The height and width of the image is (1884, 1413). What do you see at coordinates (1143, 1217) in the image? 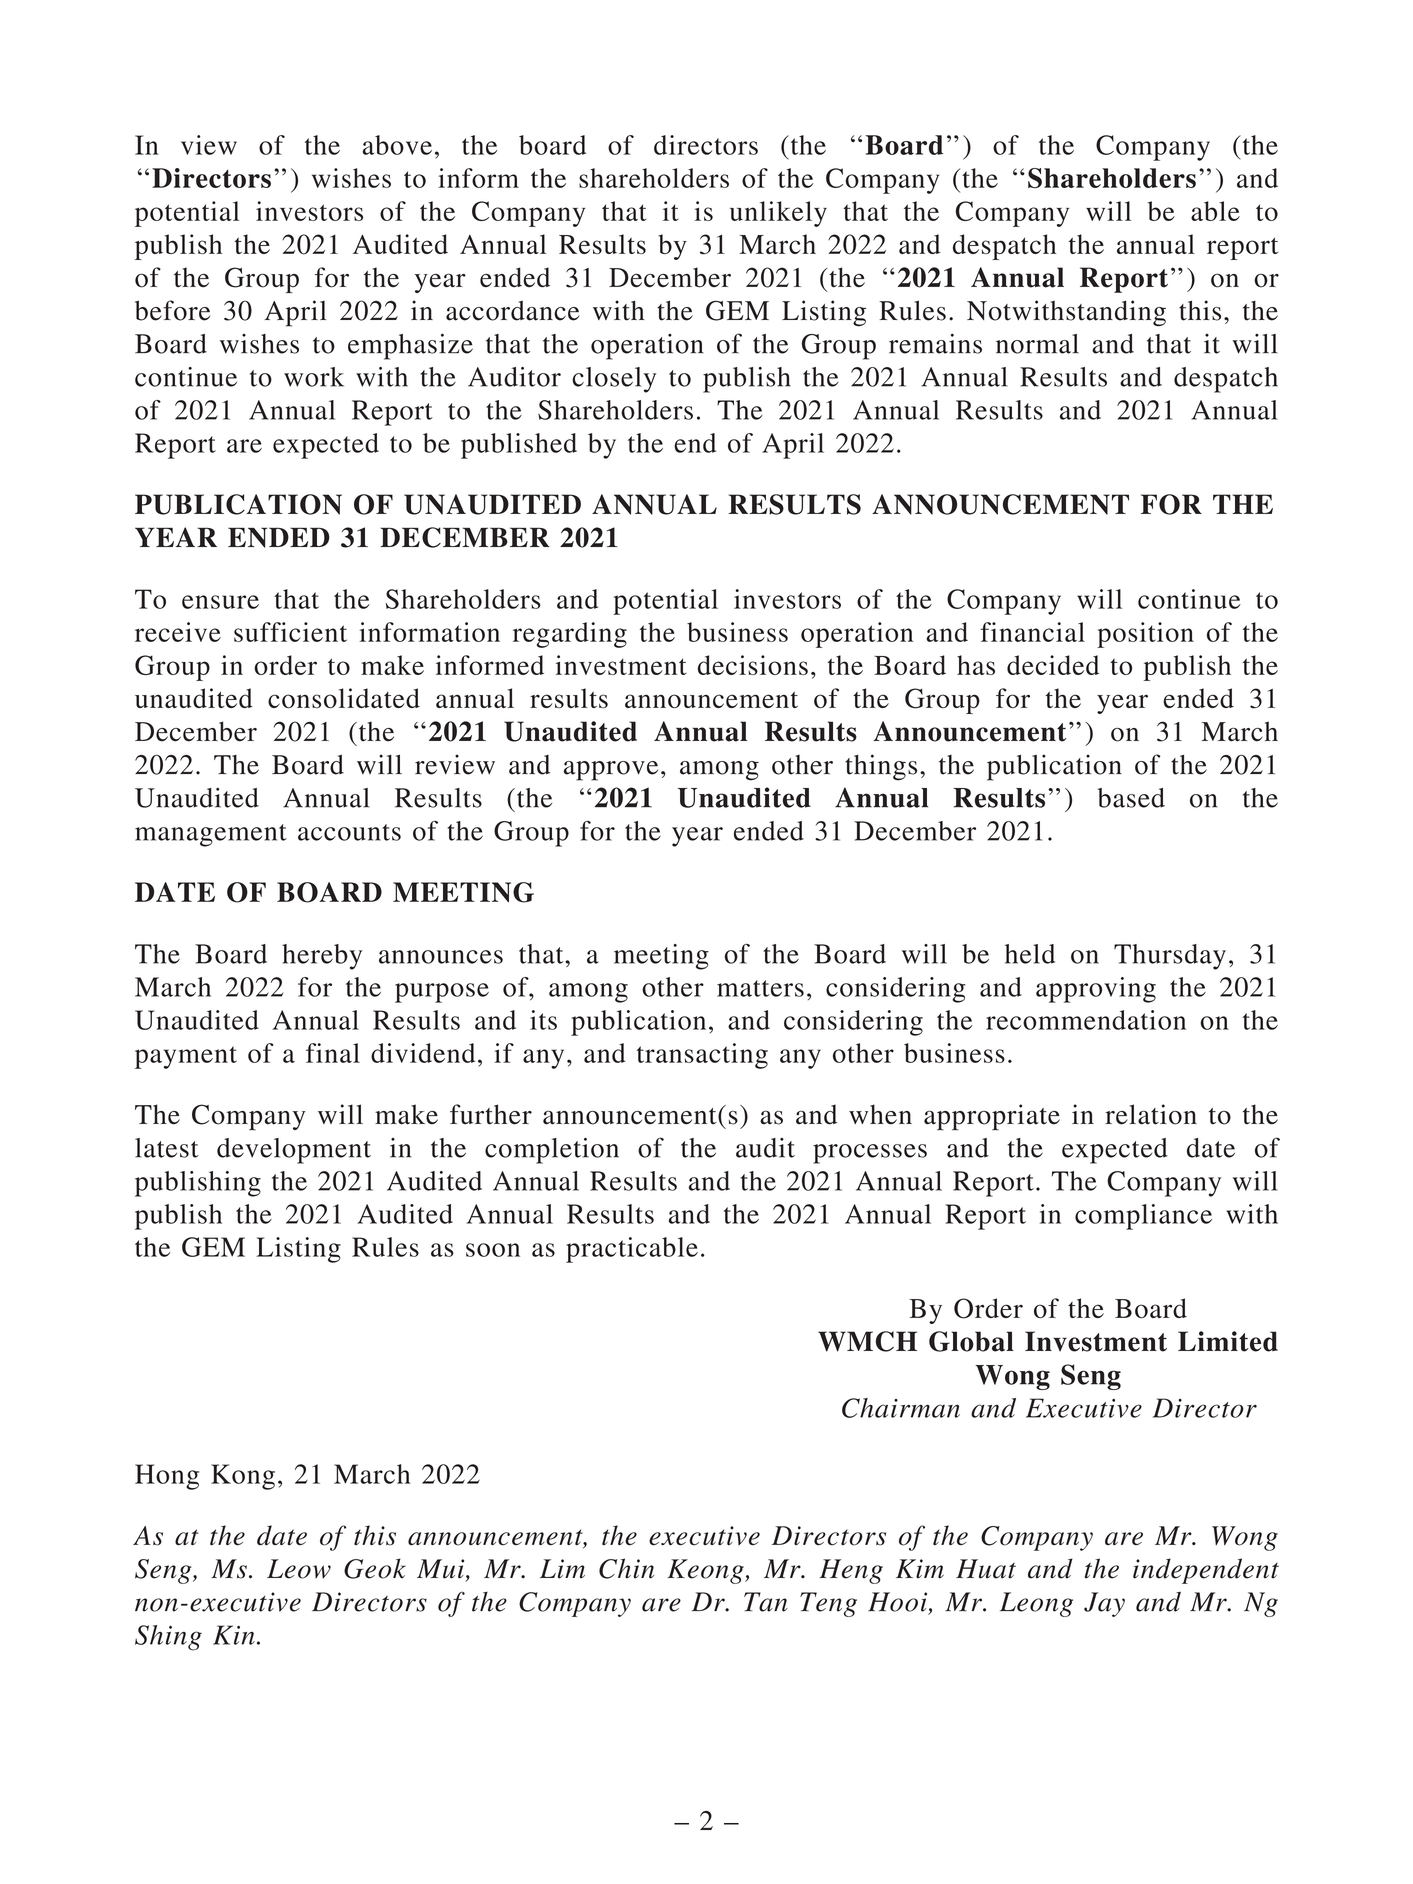
I see `compliance` at bounding box center [1143, 1217].
